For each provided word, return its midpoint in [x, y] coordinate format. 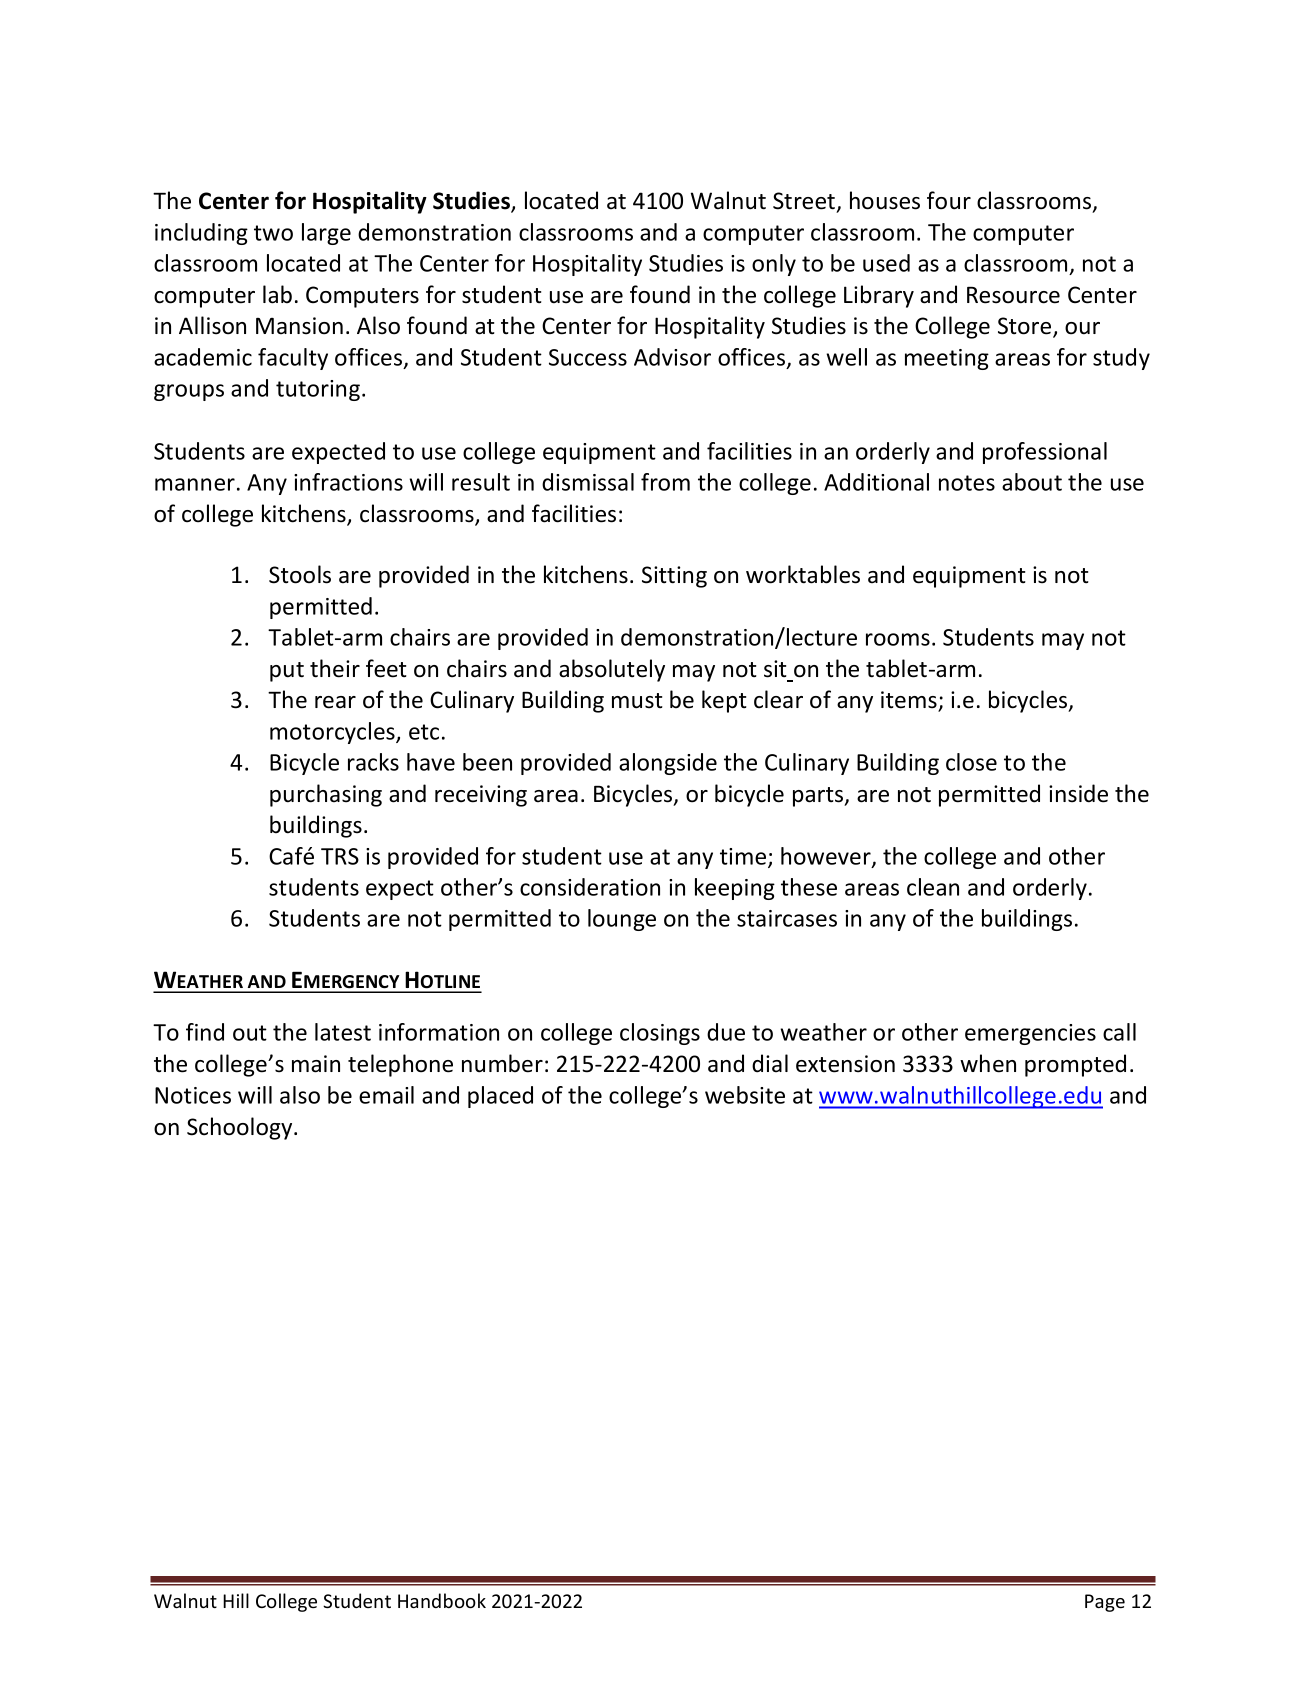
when [988, 1063]
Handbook [442, 1600]
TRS [340, 856]
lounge [622, 920]
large [326, 234]
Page [1105, 1603]
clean [933, 887]
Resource [1013, 295]
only [774, 265]
